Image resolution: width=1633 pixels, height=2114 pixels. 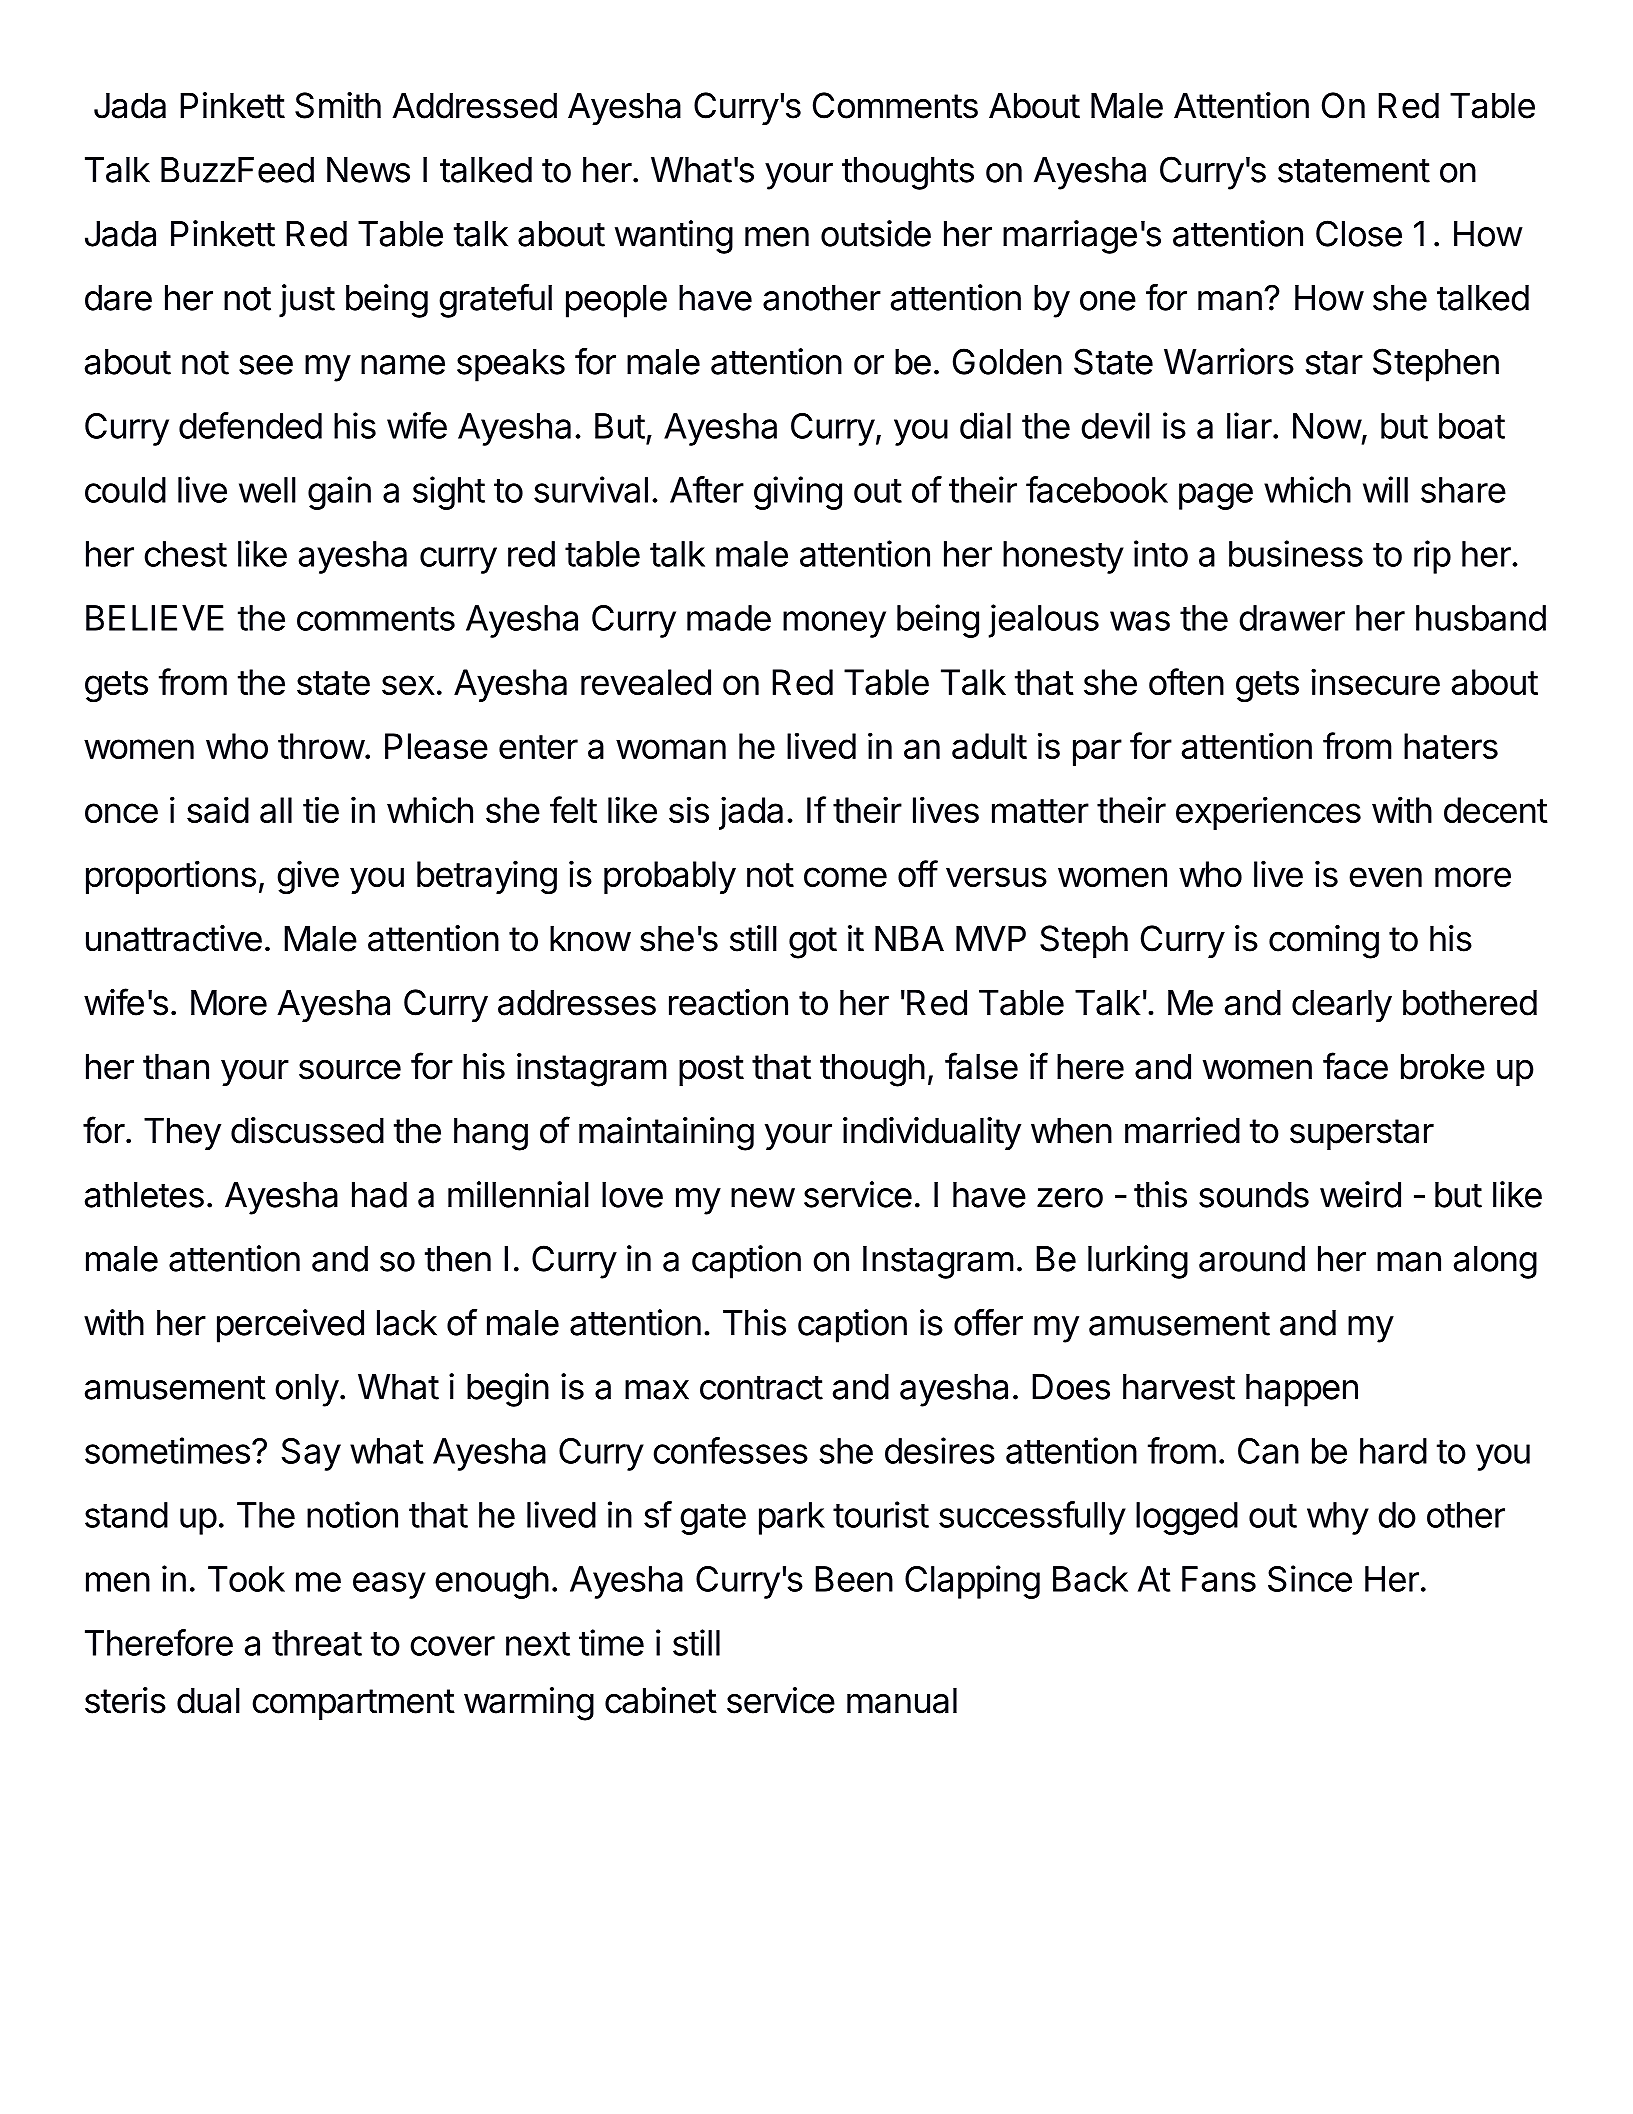 What do you see at coordinates (1375, 681) in the screenshot?
I see `insecure` at bounding box center [1375, 681].
